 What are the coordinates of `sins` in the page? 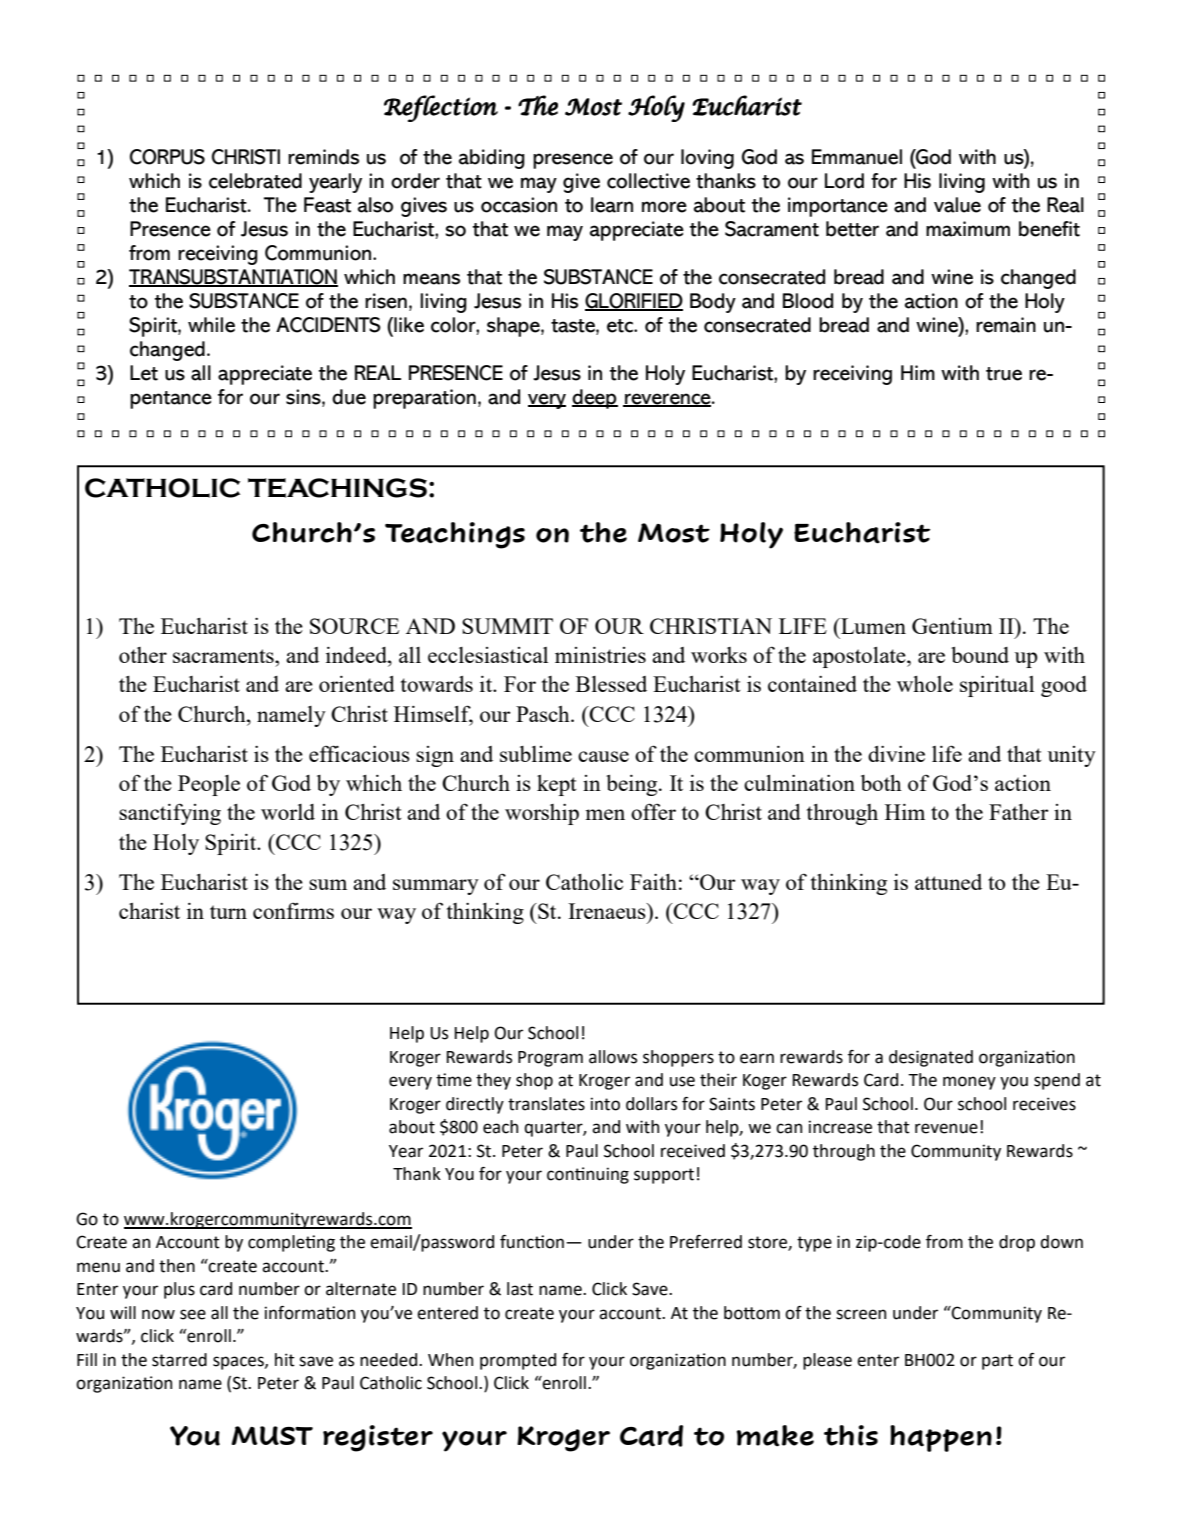 It's located at (304, 397).
